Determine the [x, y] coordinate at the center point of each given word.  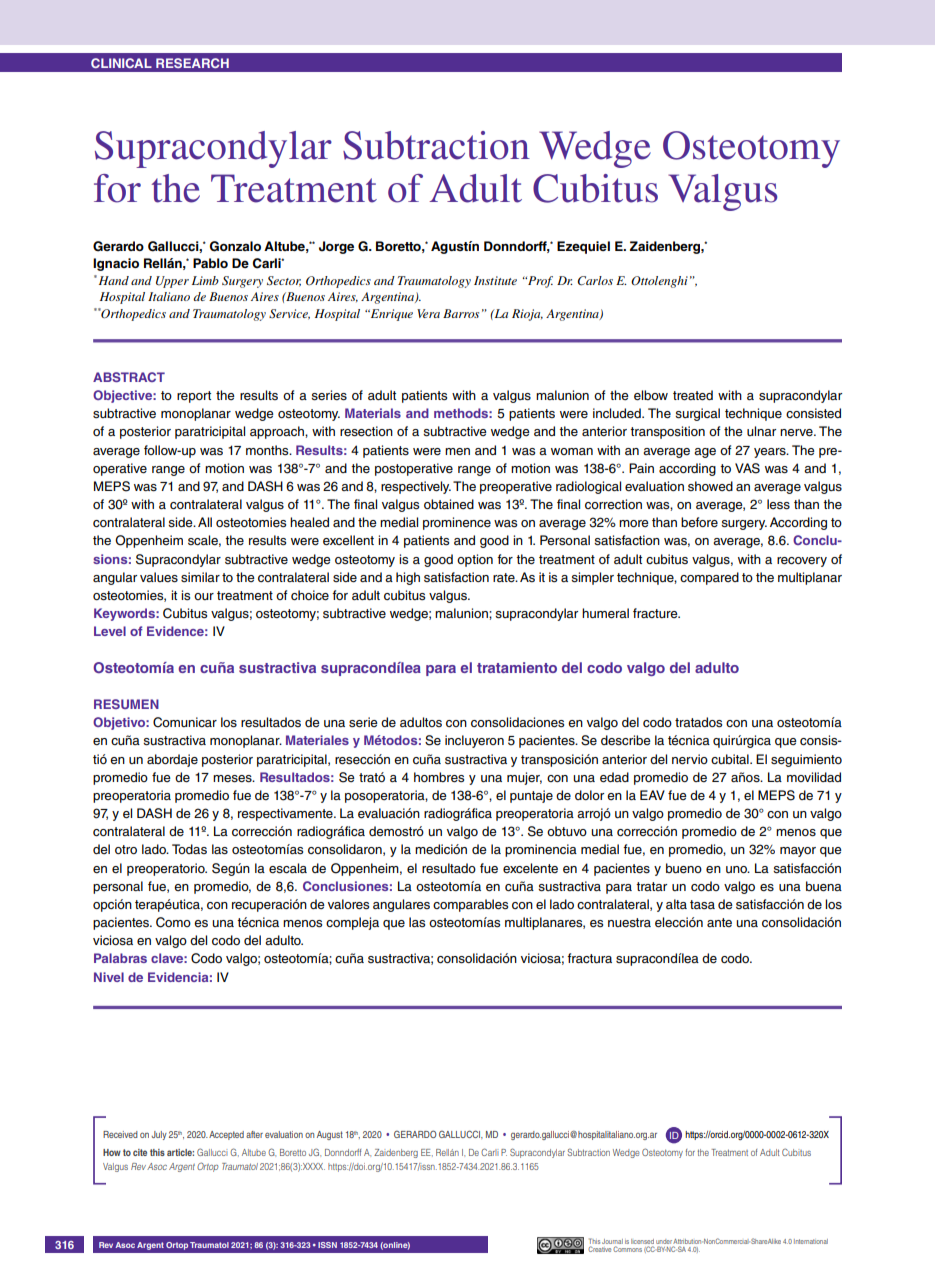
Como [173, 922]
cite [140, 1152]
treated [693, 395]
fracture [656, 613]
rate [505, 578]
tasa [702, 904]
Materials [373, 413]
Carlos [595, 281]
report [194, 397]
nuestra [629, 923]
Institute [495, 280]
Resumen [126, 704]
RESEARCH [192, 63]
